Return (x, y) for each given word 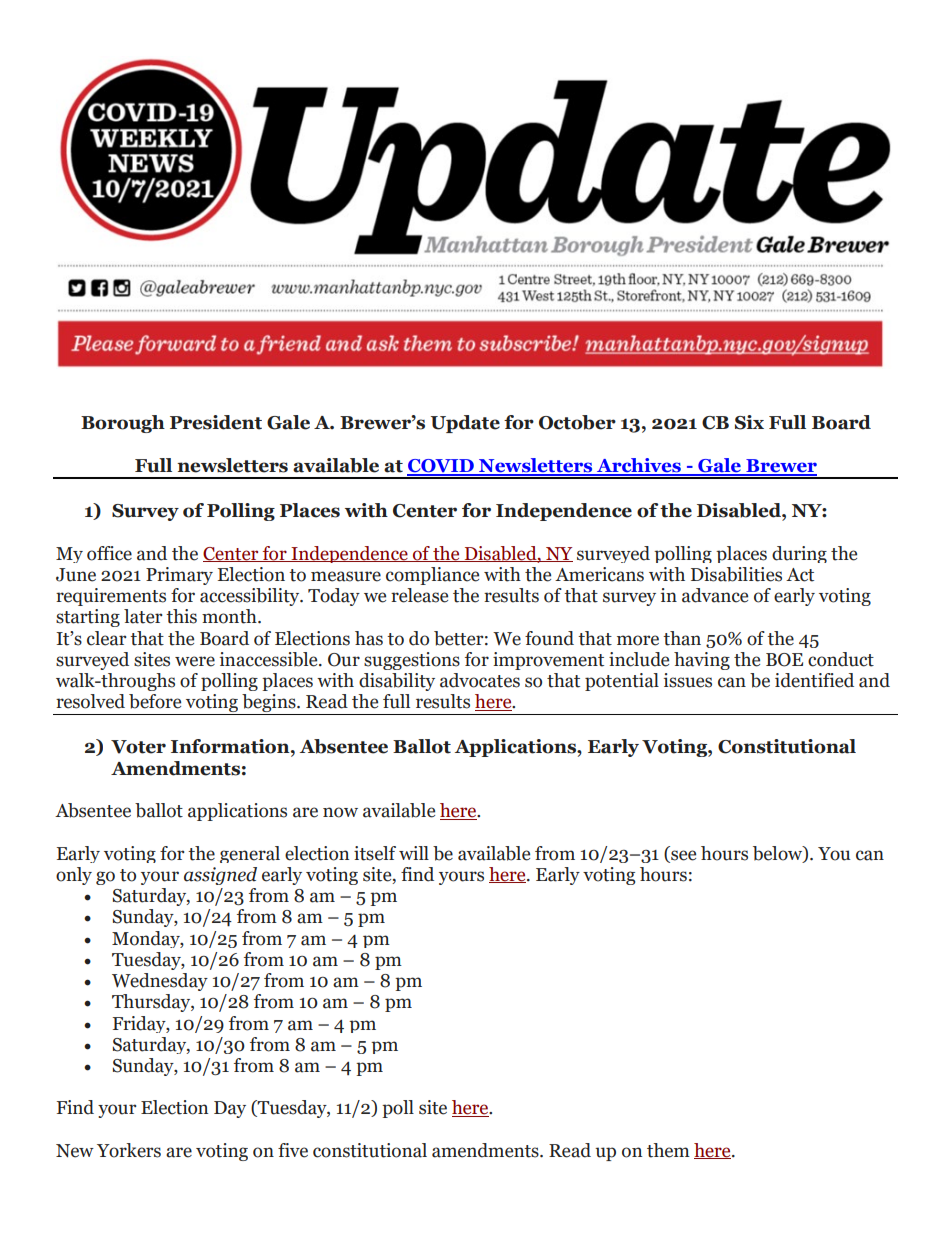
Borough (123, 424)
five (293, 1150)
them (668, 1150)
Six (749, 422)
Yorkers (129, 1150)
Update (465, 424)
